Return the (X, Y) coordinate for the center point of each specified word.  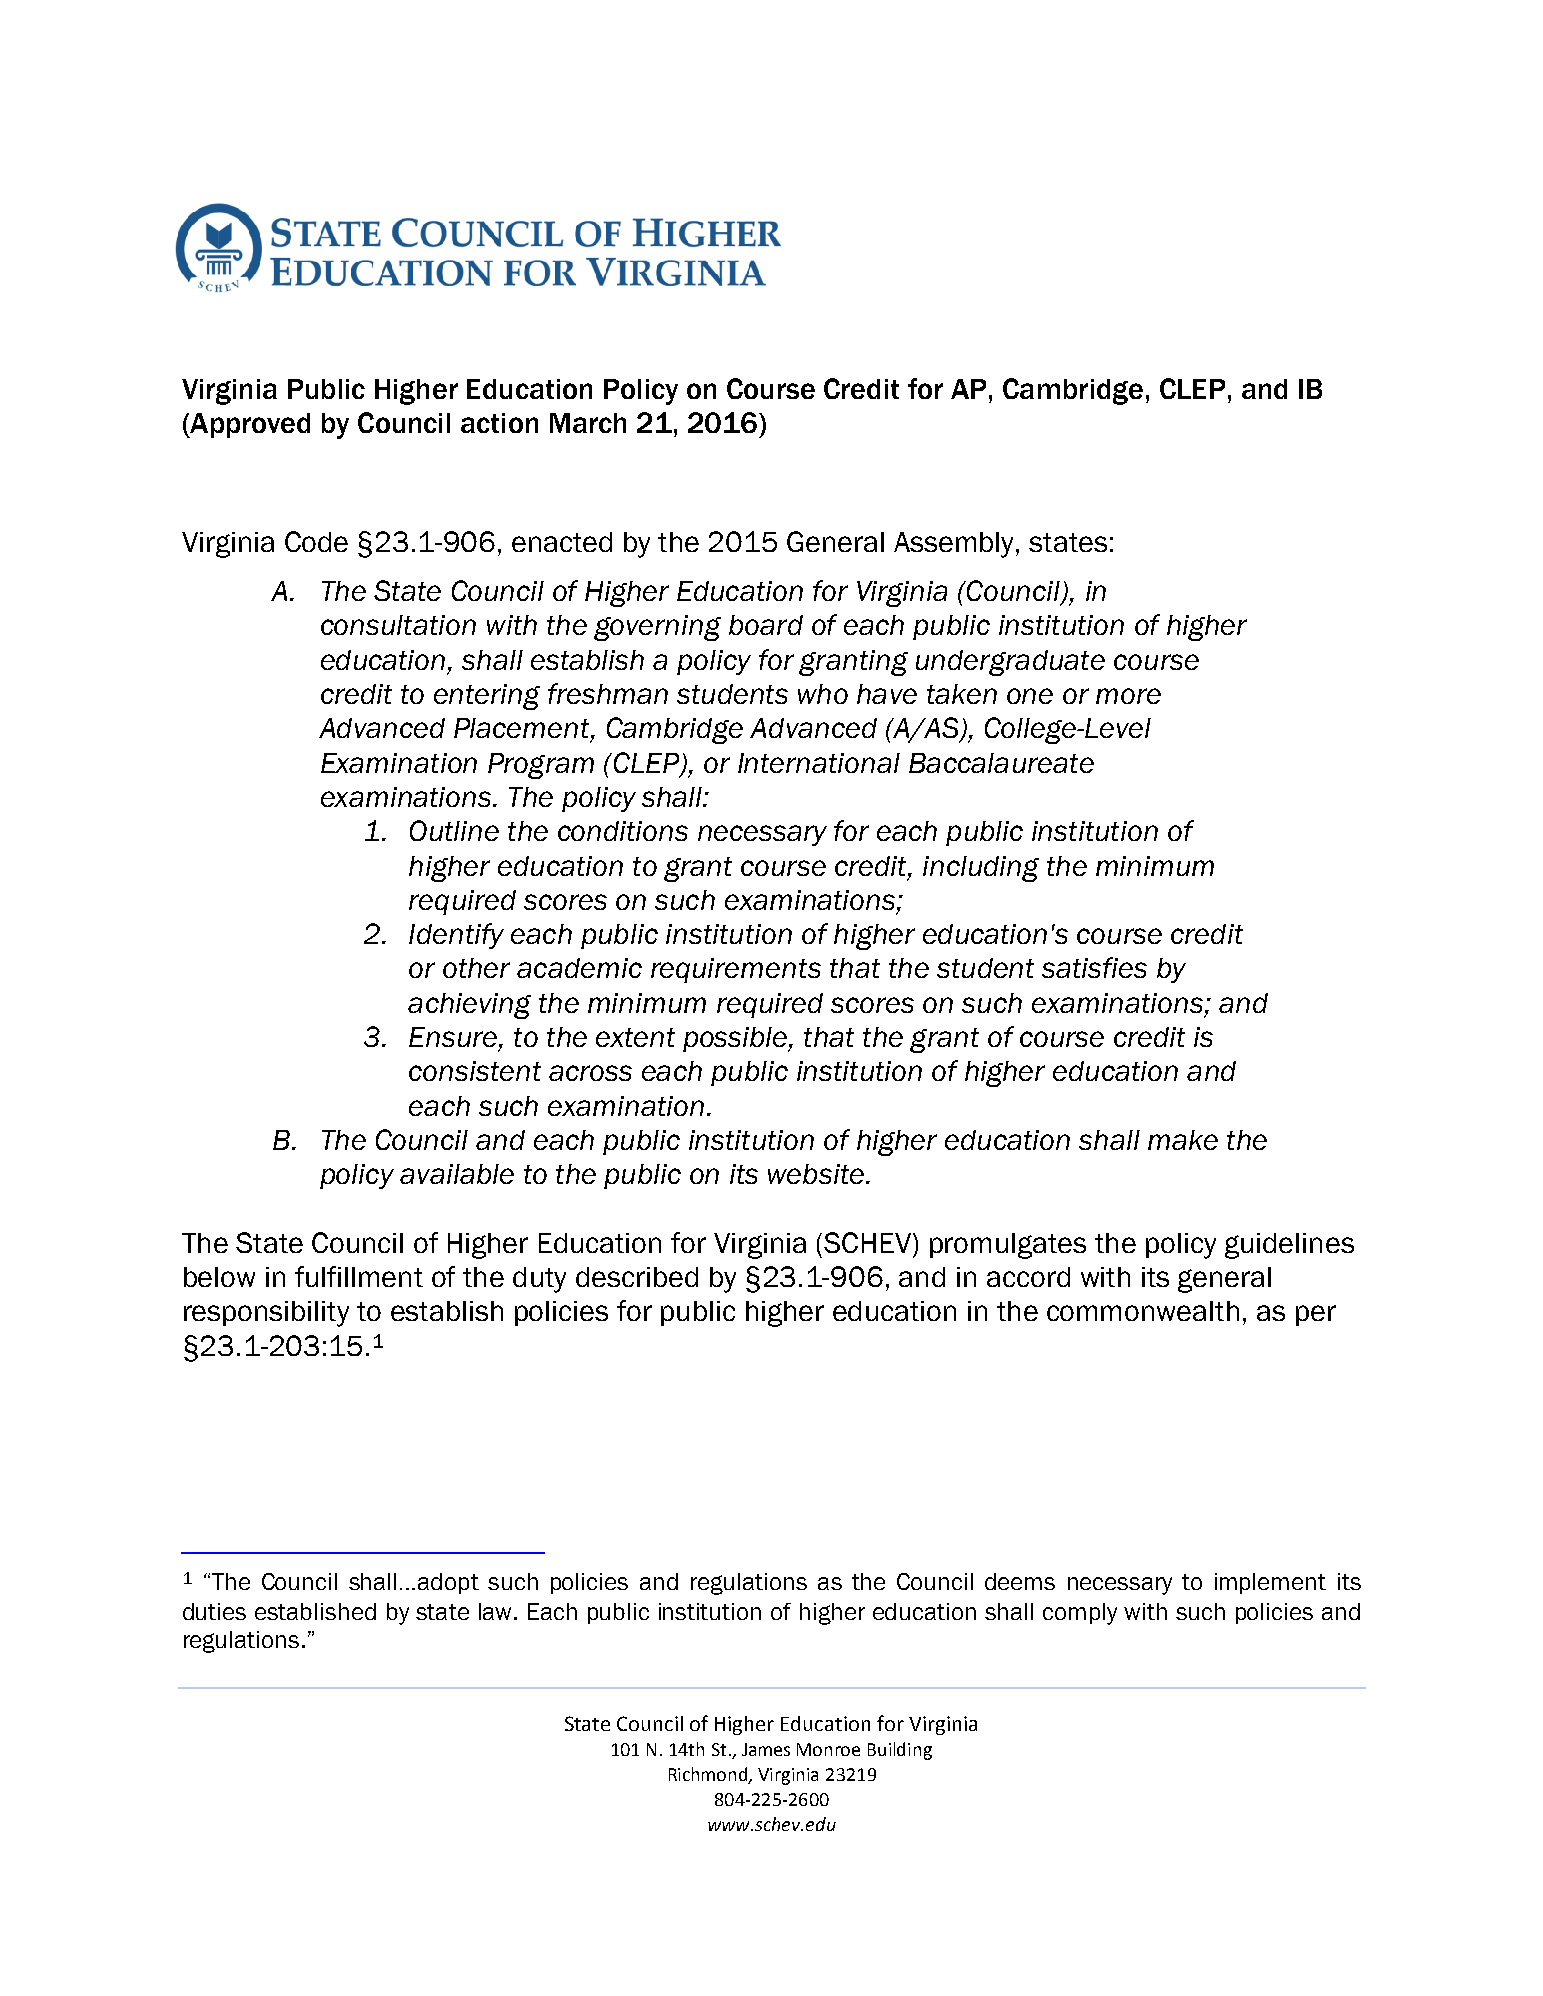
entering (487, 697)
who (823, 694)
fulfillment (359, 1276)
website (816, 1174)
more (1128, 696)
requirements (736, 970)
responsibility (266, 1314)
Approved (249, 425)
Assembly (955, 545)
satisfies (1094, 967)
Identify (456, 936)
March (588, 423)
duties (214, 1611)
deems (1020, 1581)
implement (1270, 1583)
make (1183, 1140)
